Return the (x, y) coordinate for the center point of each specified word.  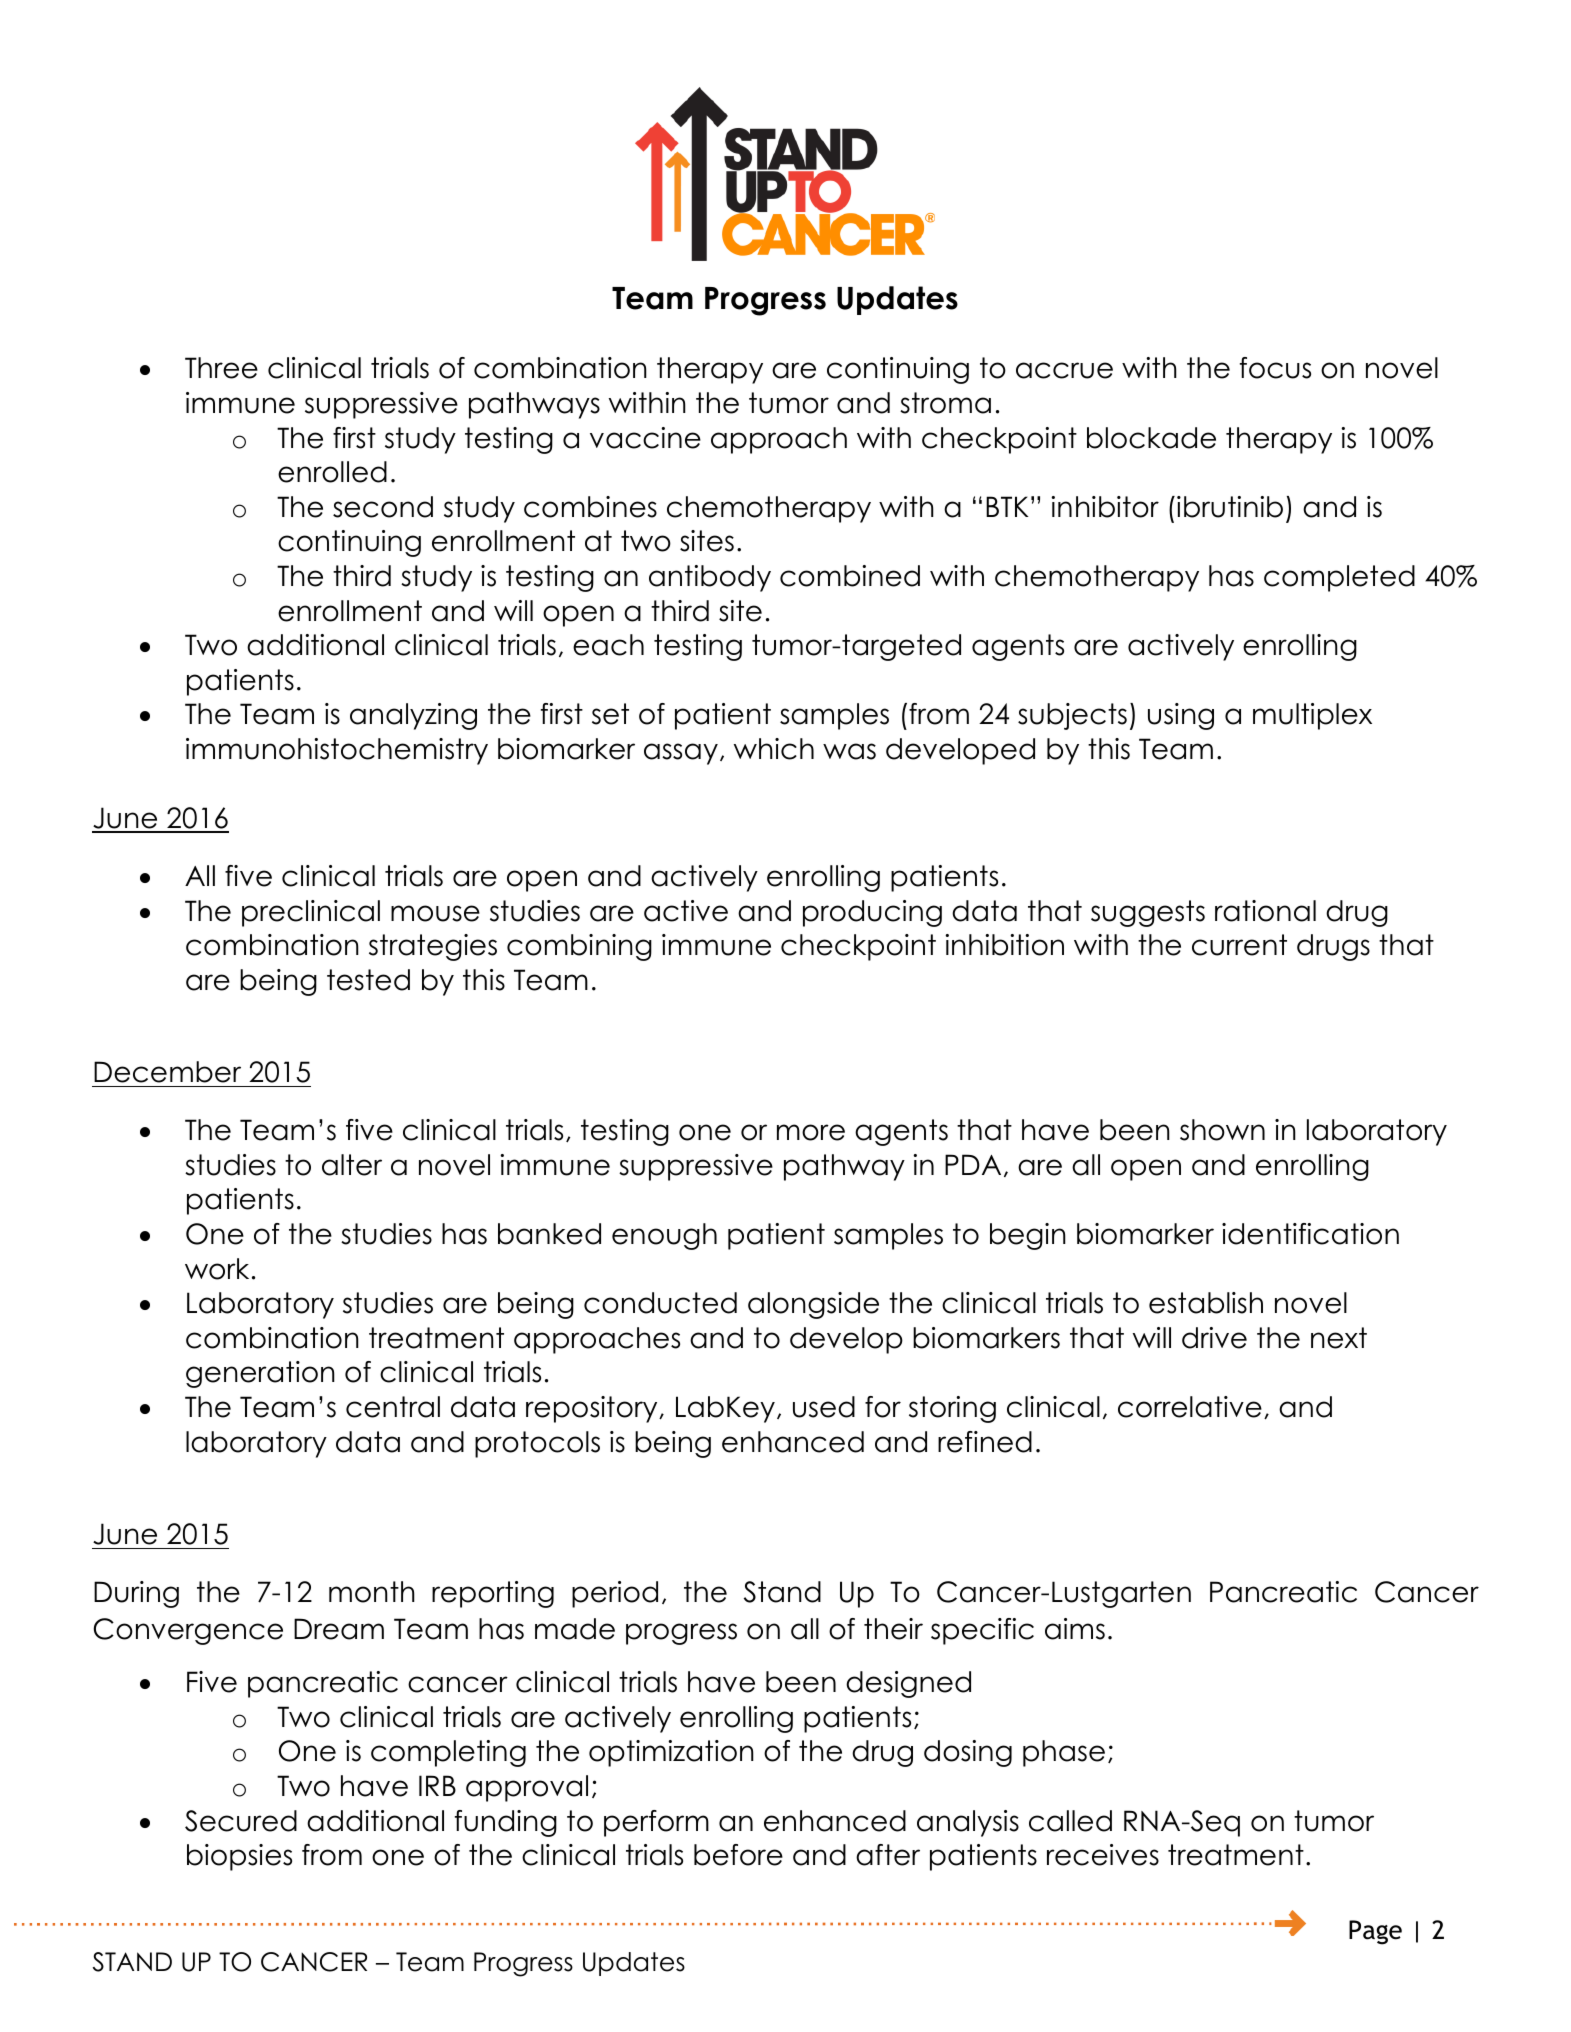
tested (368, 980)
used (824, 1407)
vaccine (645, 438)
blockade (1151, 438)
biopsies (239, 1857)
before (738, 1855)
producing (872, 913)
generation (260, 1374)
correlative (1190, 1407)
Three (221, 368)
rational (1265, 911)
